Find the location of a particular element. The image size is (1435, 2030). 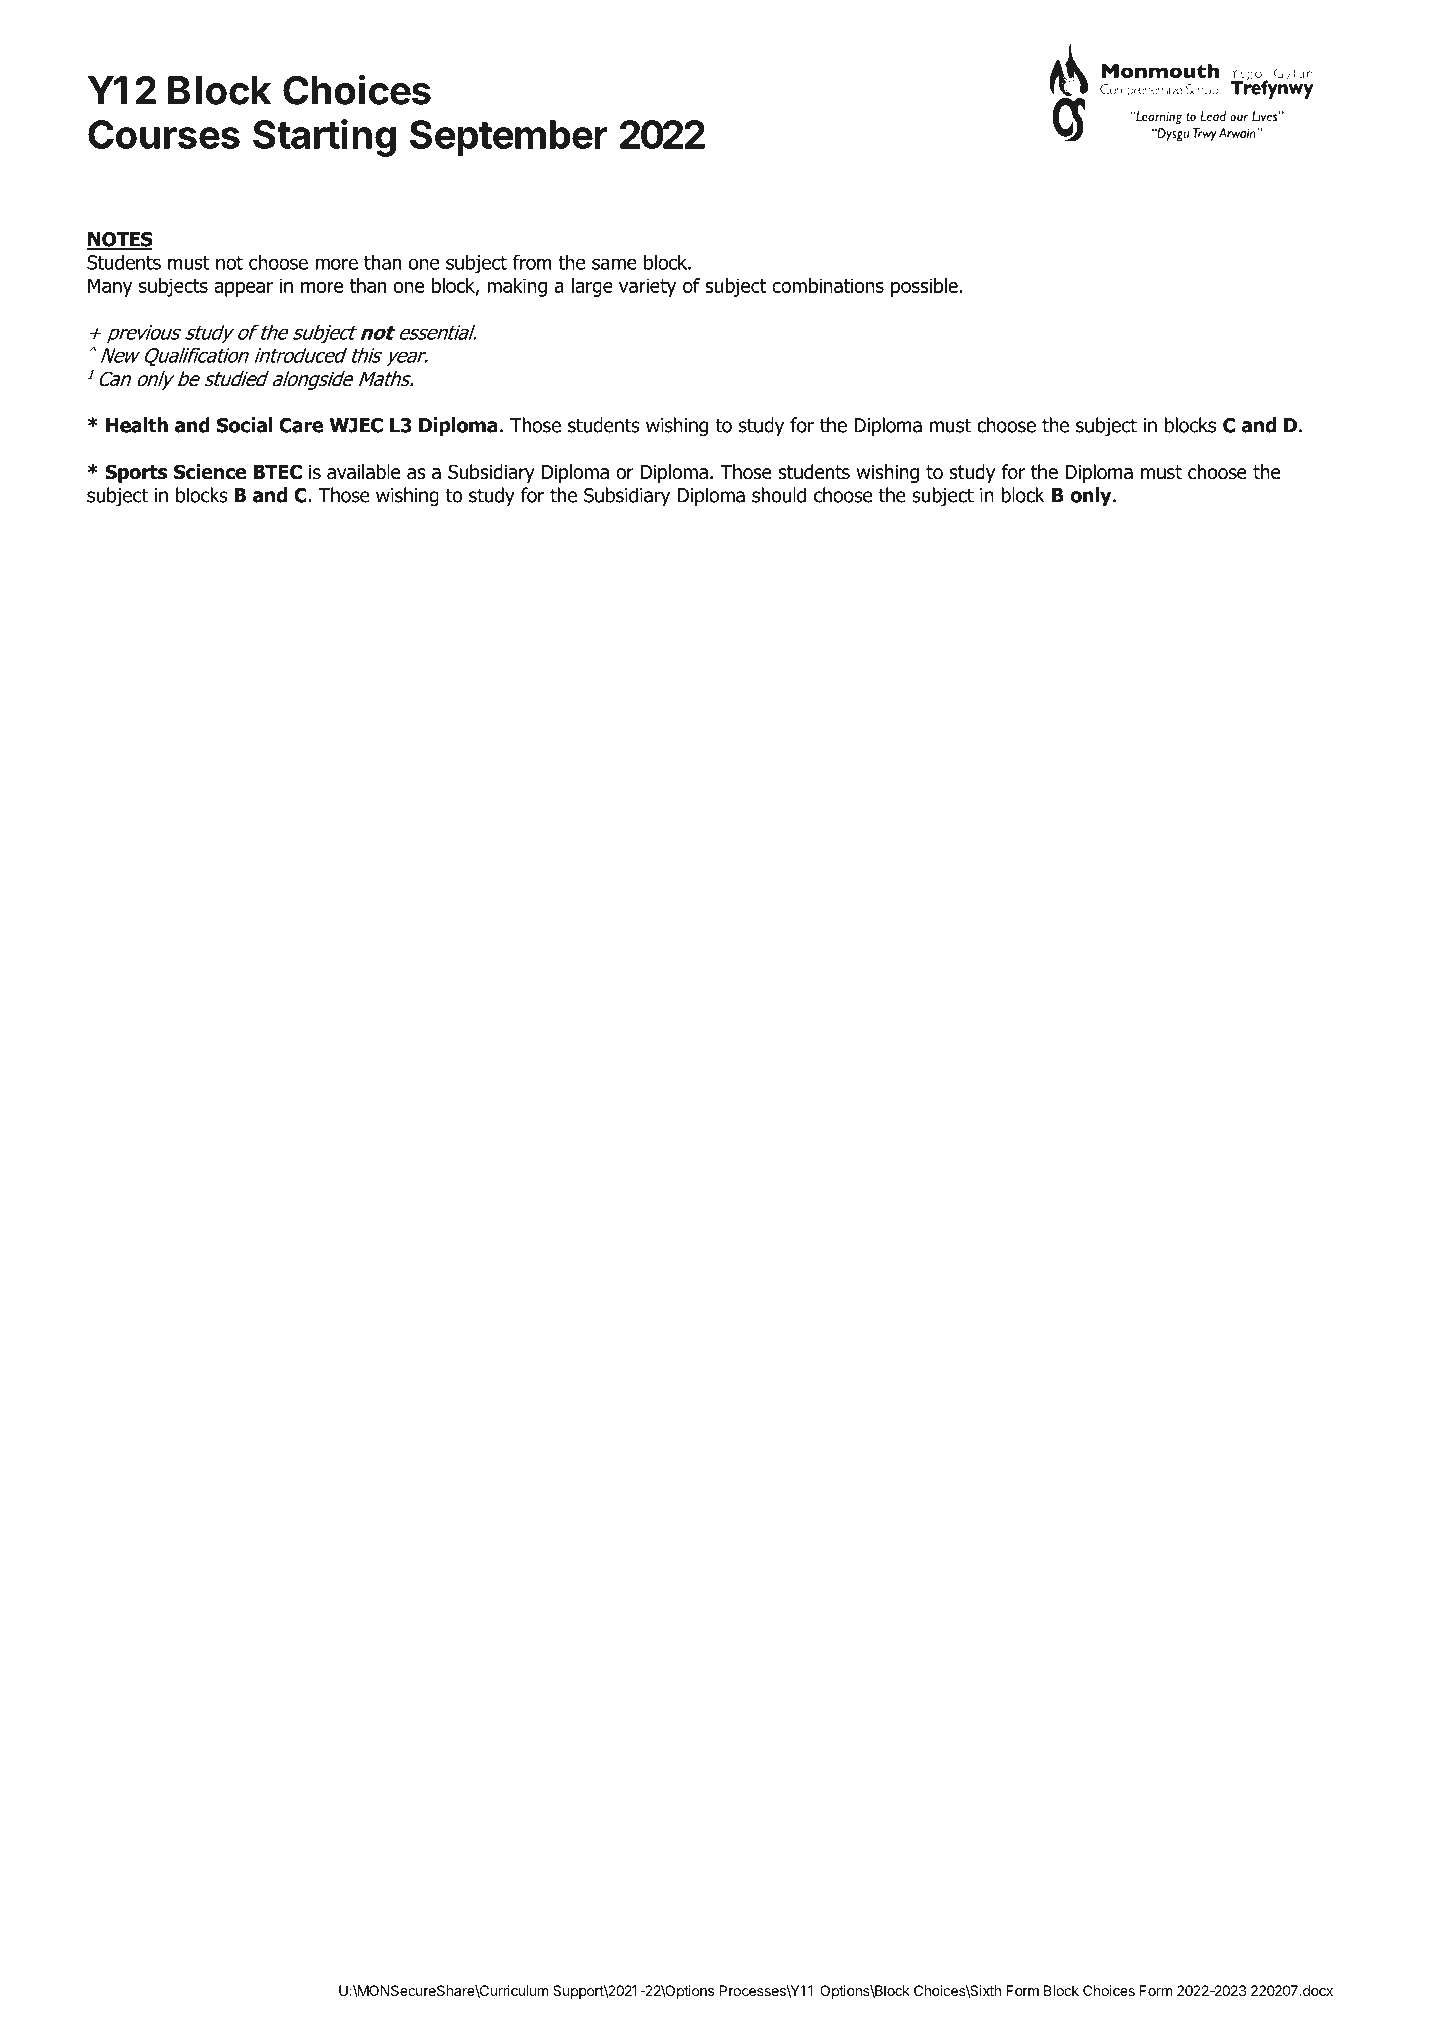

September is located at coordinates (509, 138).
